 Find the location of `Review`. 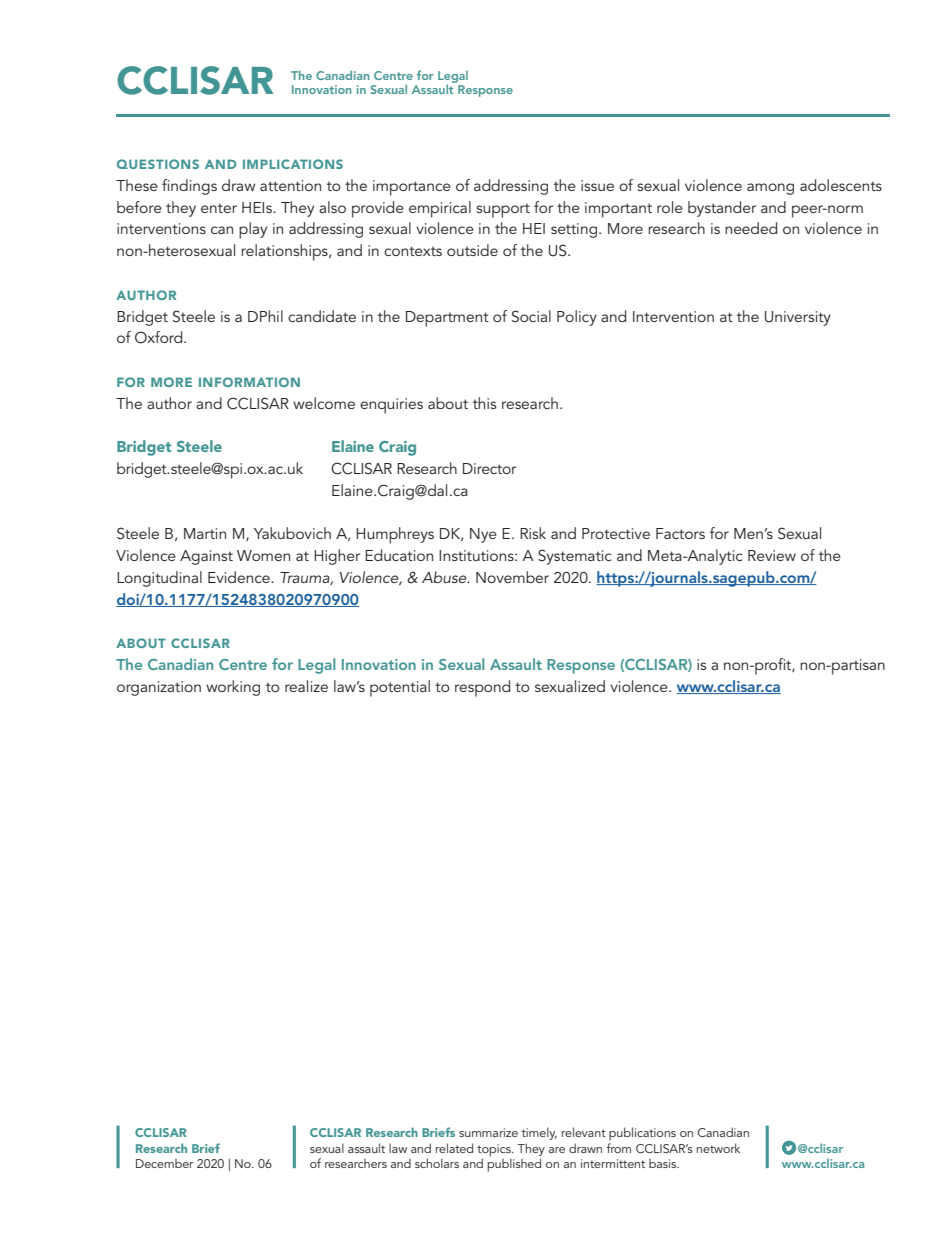

Review is located at coordinates (772, 555).
